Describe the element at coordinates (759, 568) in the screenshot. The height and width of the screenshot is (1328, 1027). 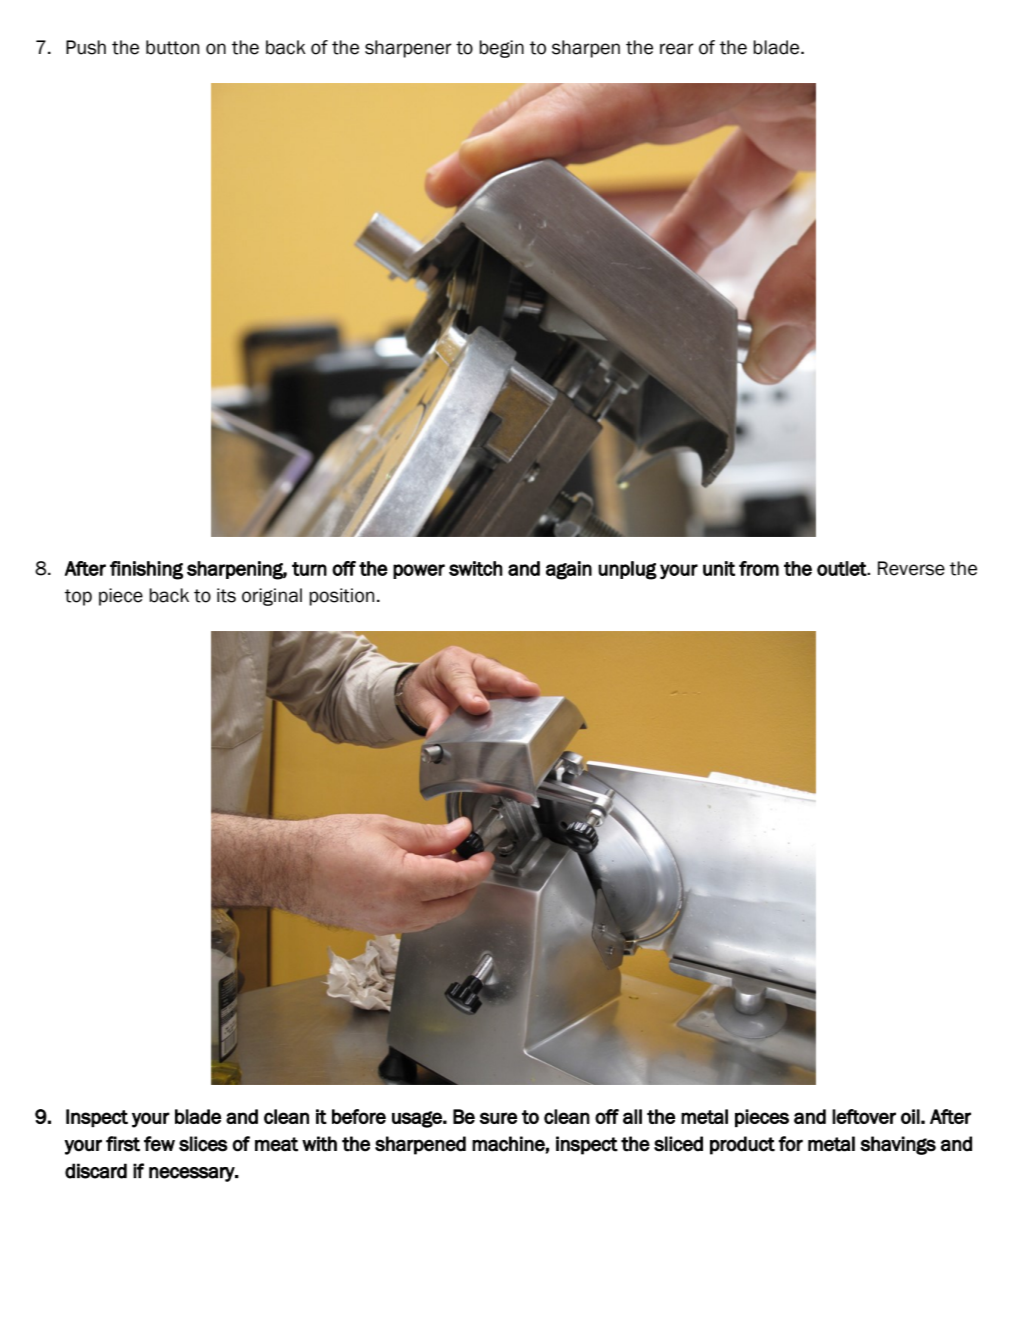
I see `from` at that location.
